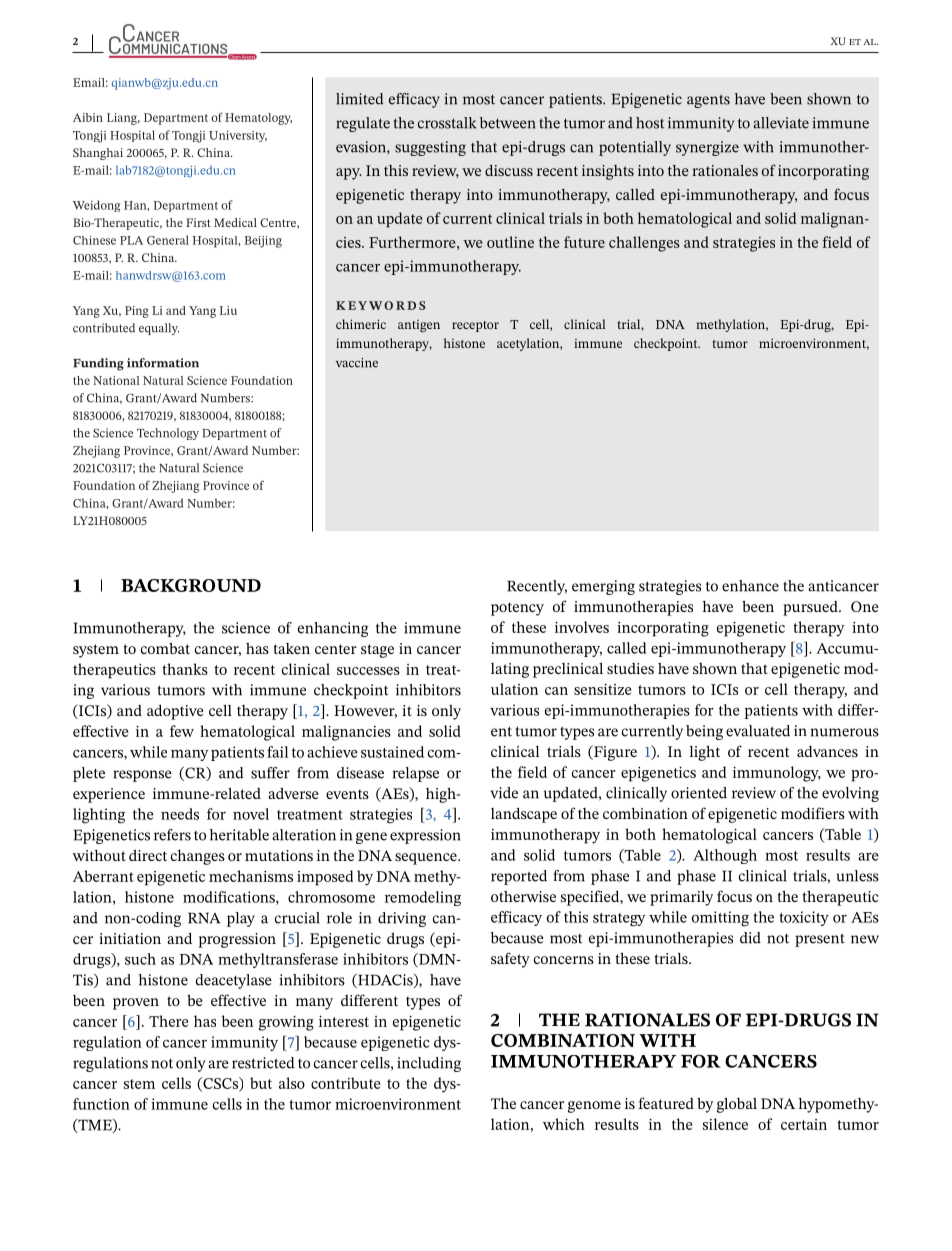  What do you see at coordinates (508, 123) in the document?
I see `between` at bounding box center [508, 123].
